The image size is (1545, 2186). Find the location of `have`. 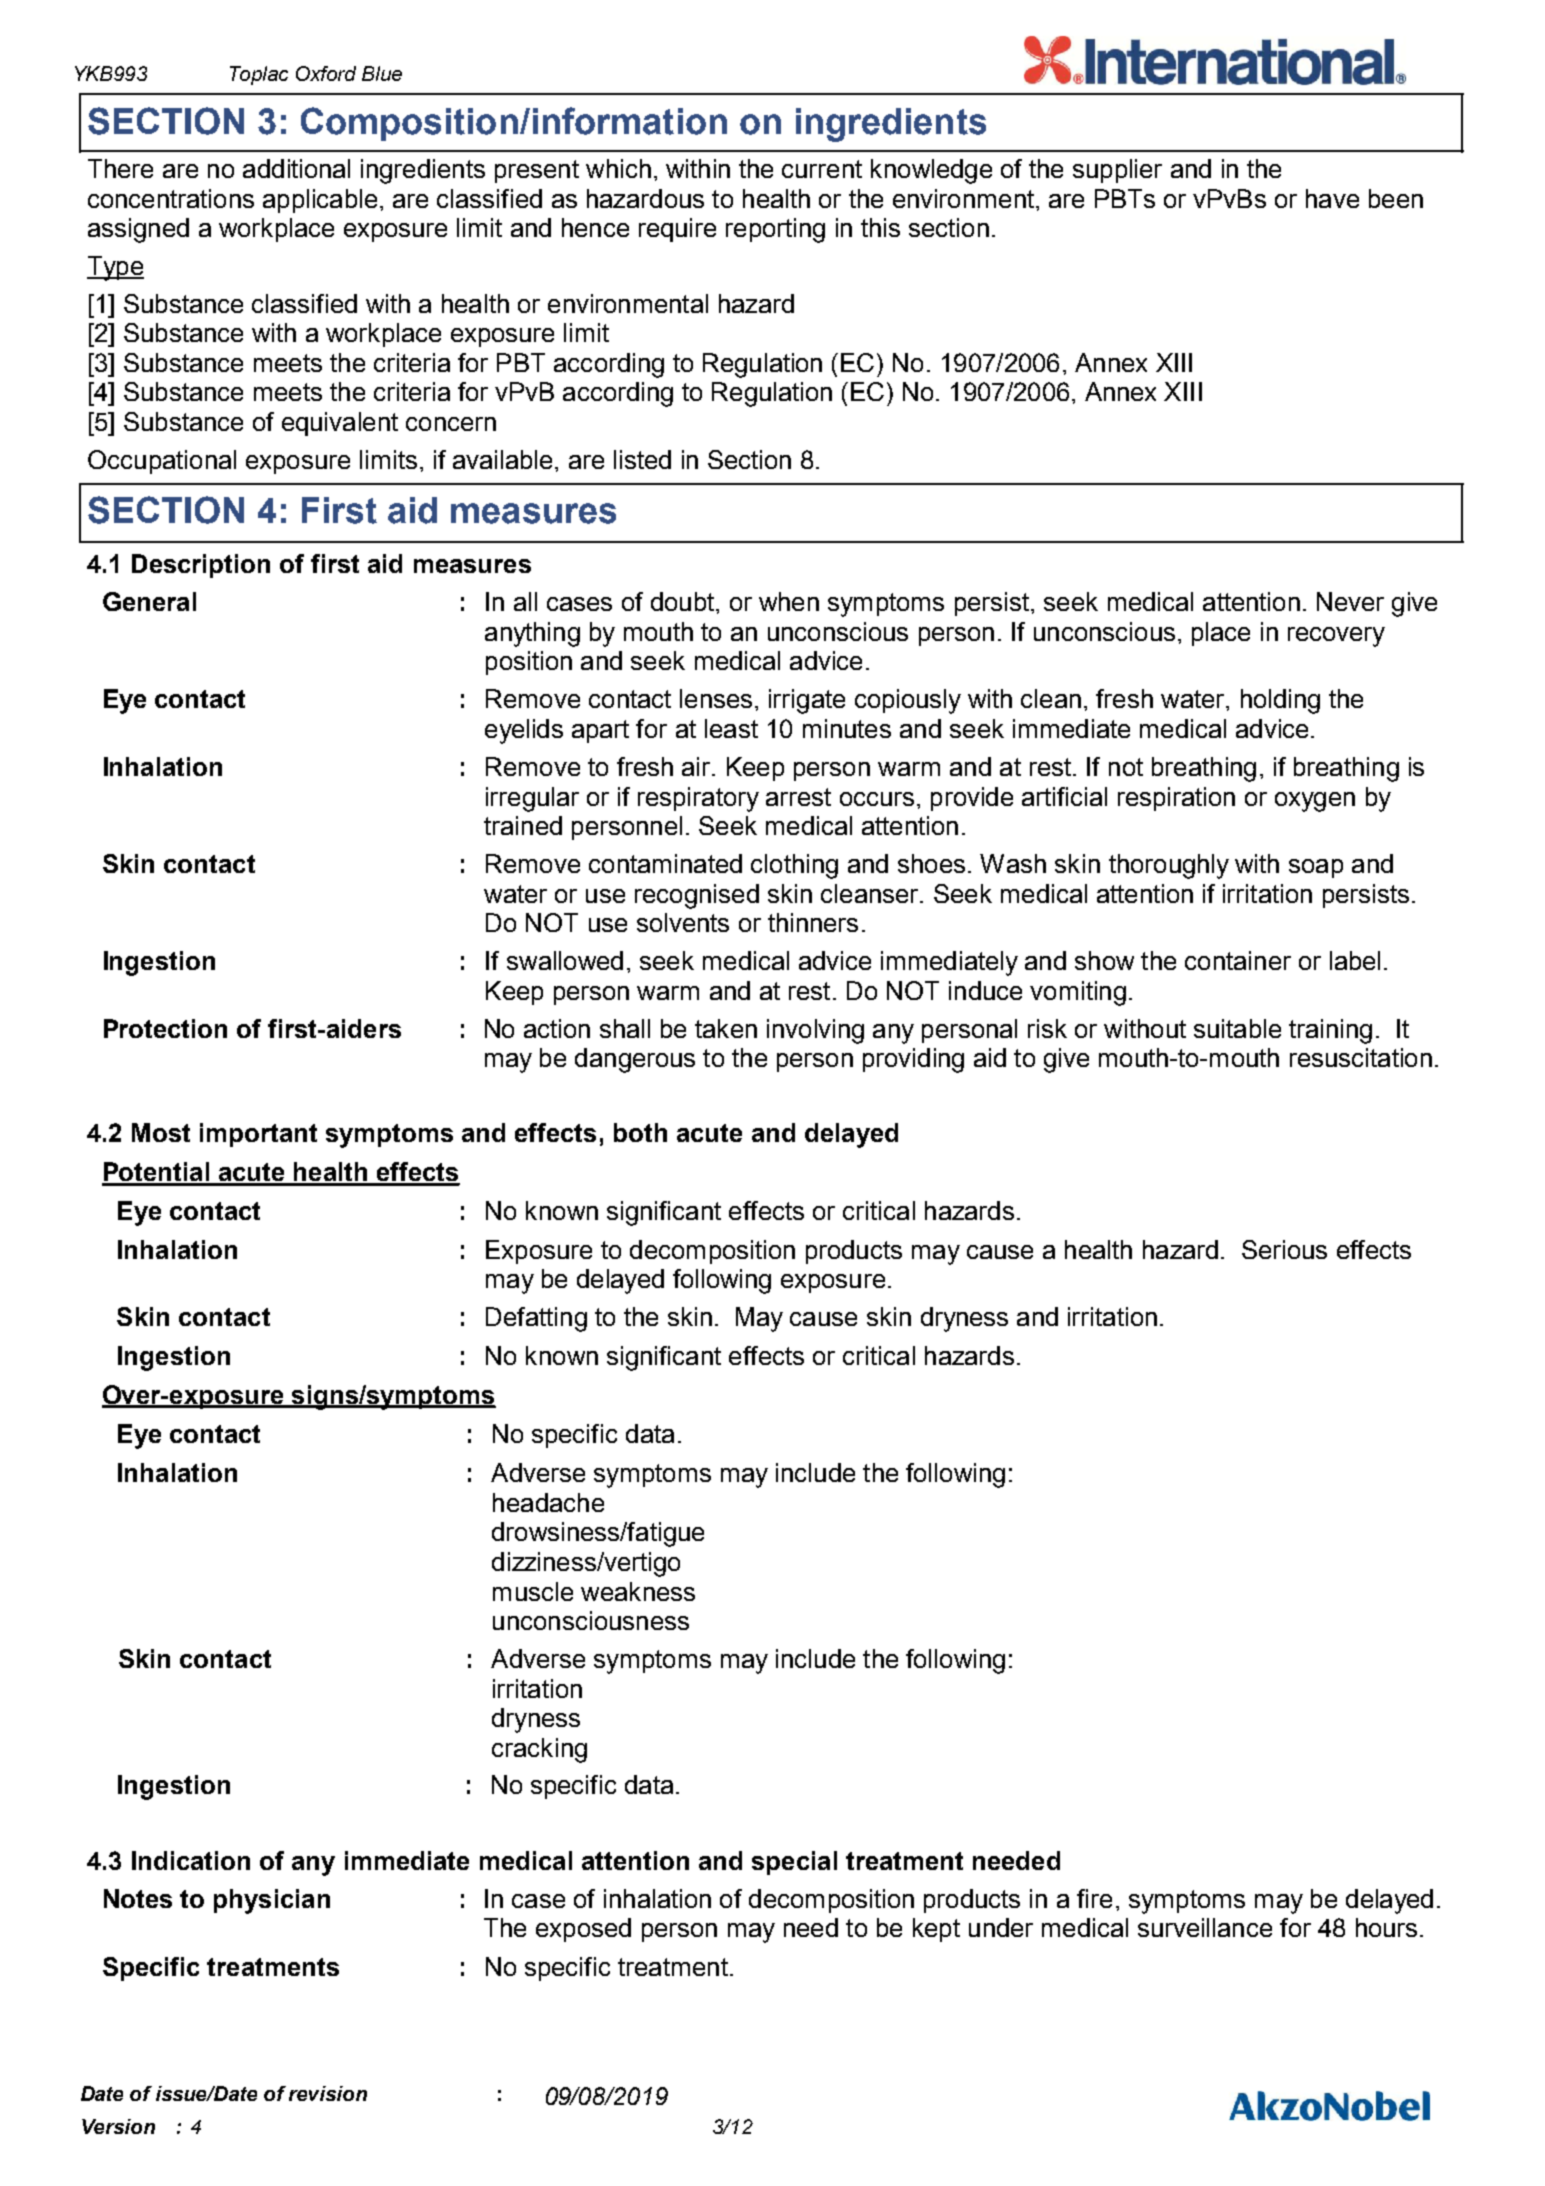

have is located at coordinates (1332, 198).
